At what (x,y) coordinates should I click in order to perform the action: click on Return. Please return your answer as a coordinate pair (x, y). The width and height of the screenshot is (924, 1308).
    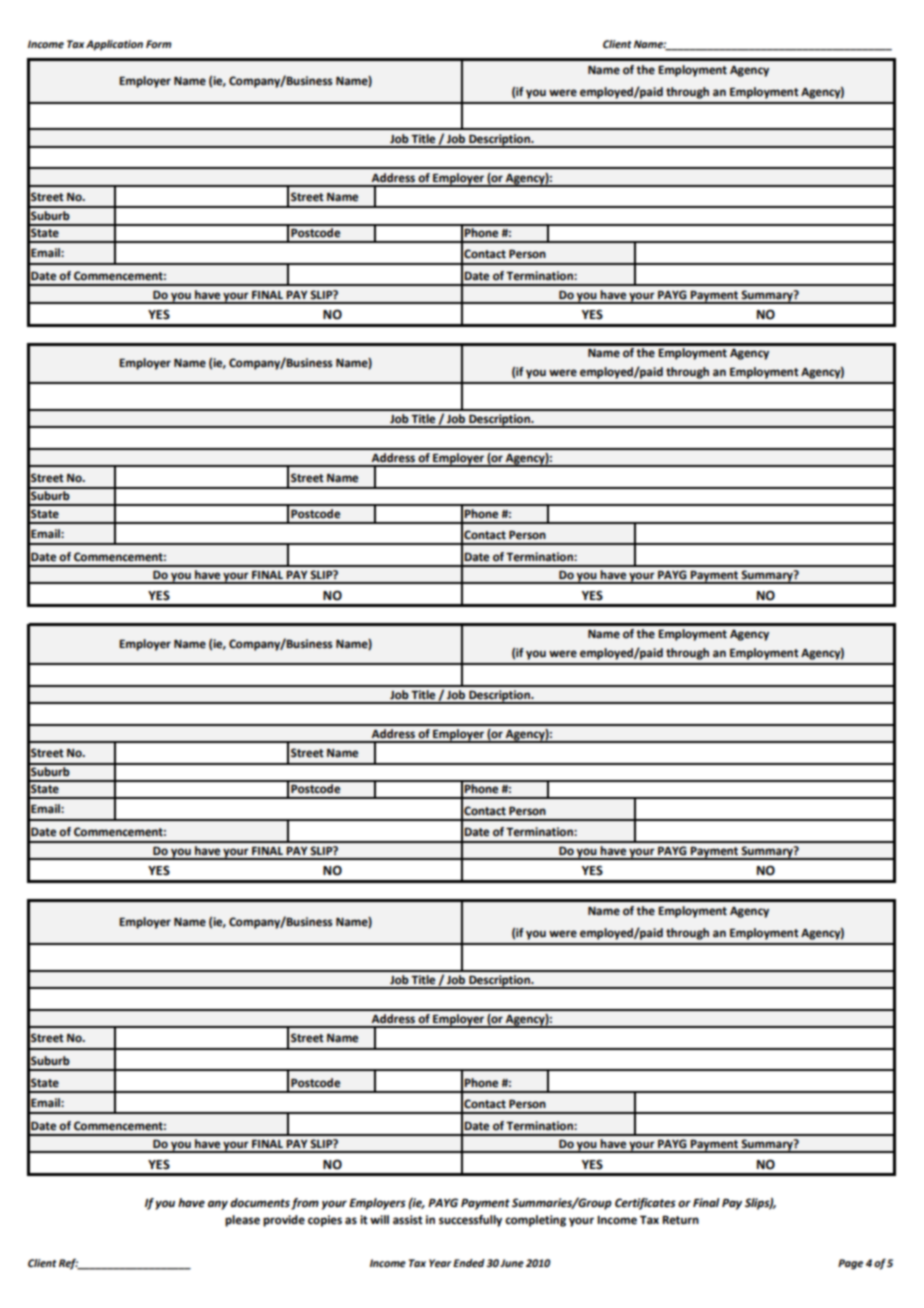
    Looking at the image, I should click on (680, 1220).
